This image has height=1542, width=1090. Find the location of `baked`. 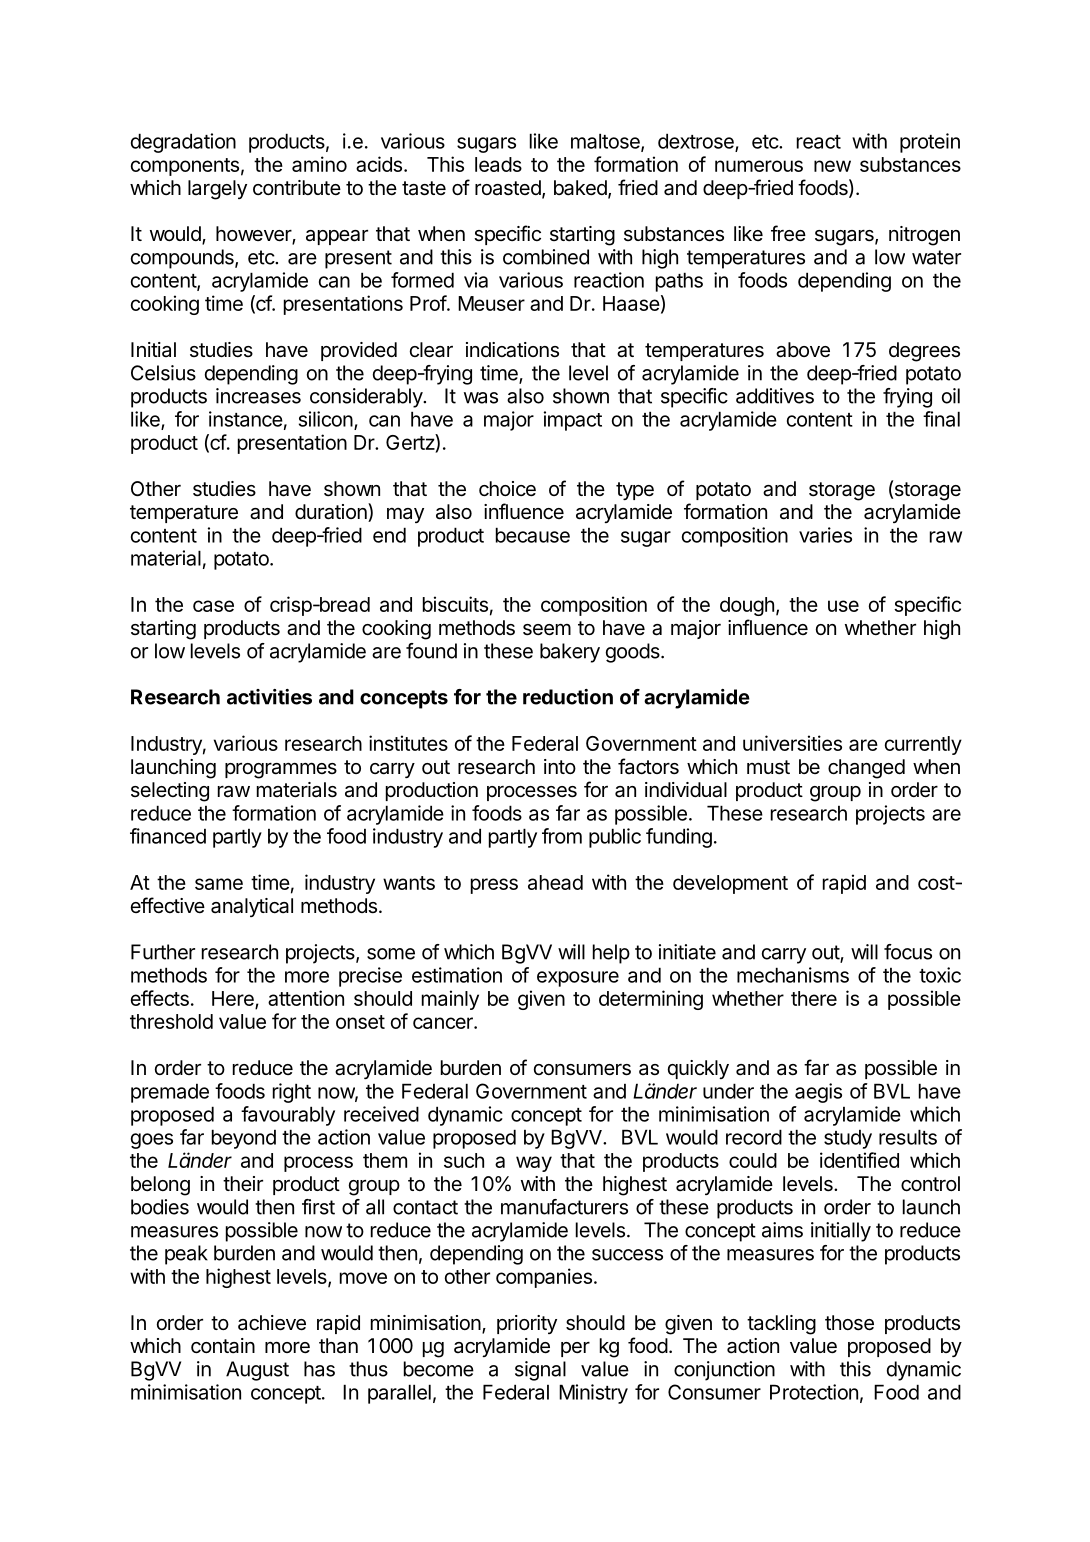

baked is located at coordinates (581, 189).
